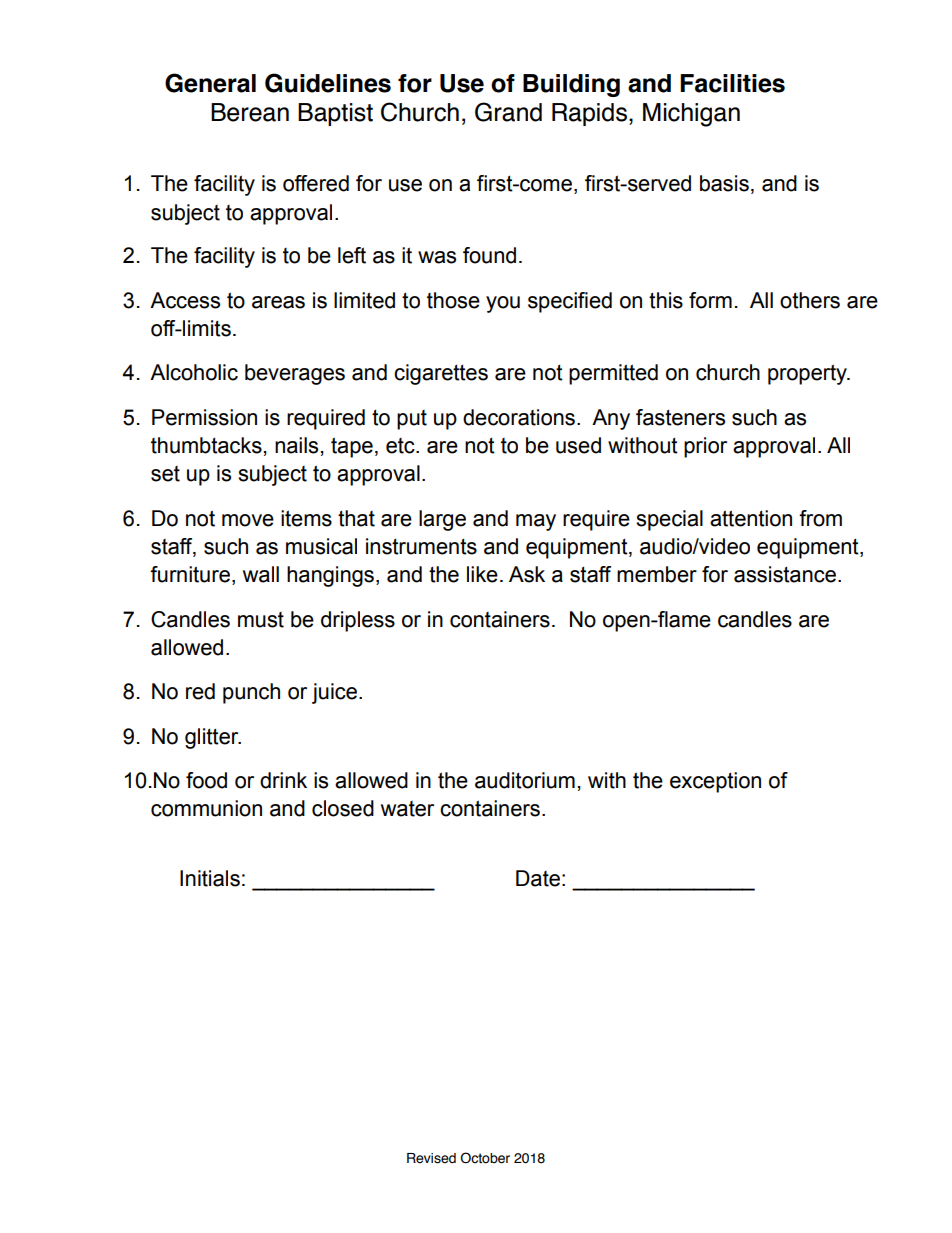  Describe the element at coordinates (785, 574) in the screenshot. I see `assistance` at that location.
